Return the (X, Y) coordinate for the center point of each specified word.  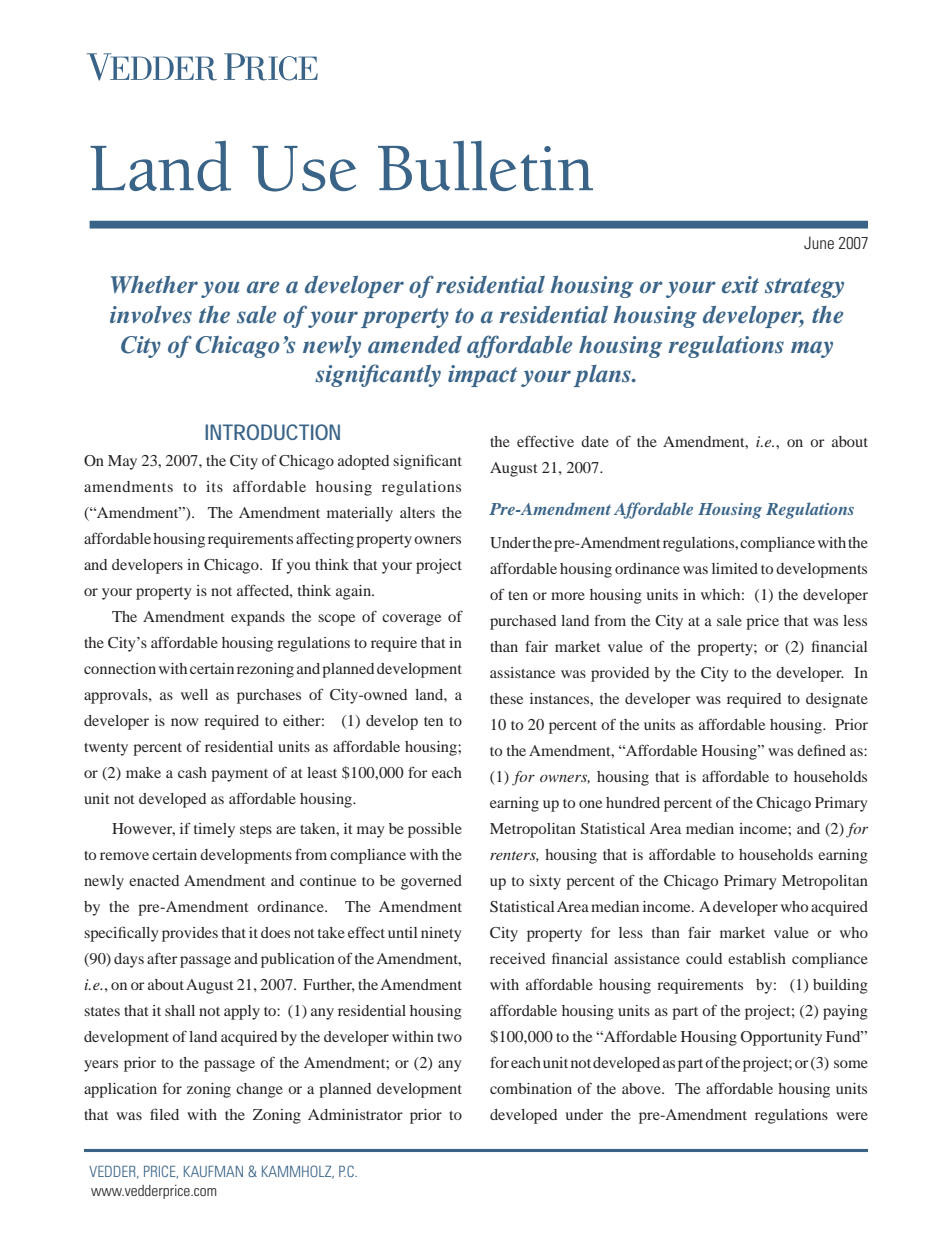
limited (735, 568)
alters (417, 512)
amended (415, 345)
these (506, 698)
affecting (325, 540)
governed (431, 882)
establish (757, 958)
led (169, 1114)
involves (151, 315)
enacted (154, 880)
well (194, 694)
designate (837, 700)
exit (740, 285)
